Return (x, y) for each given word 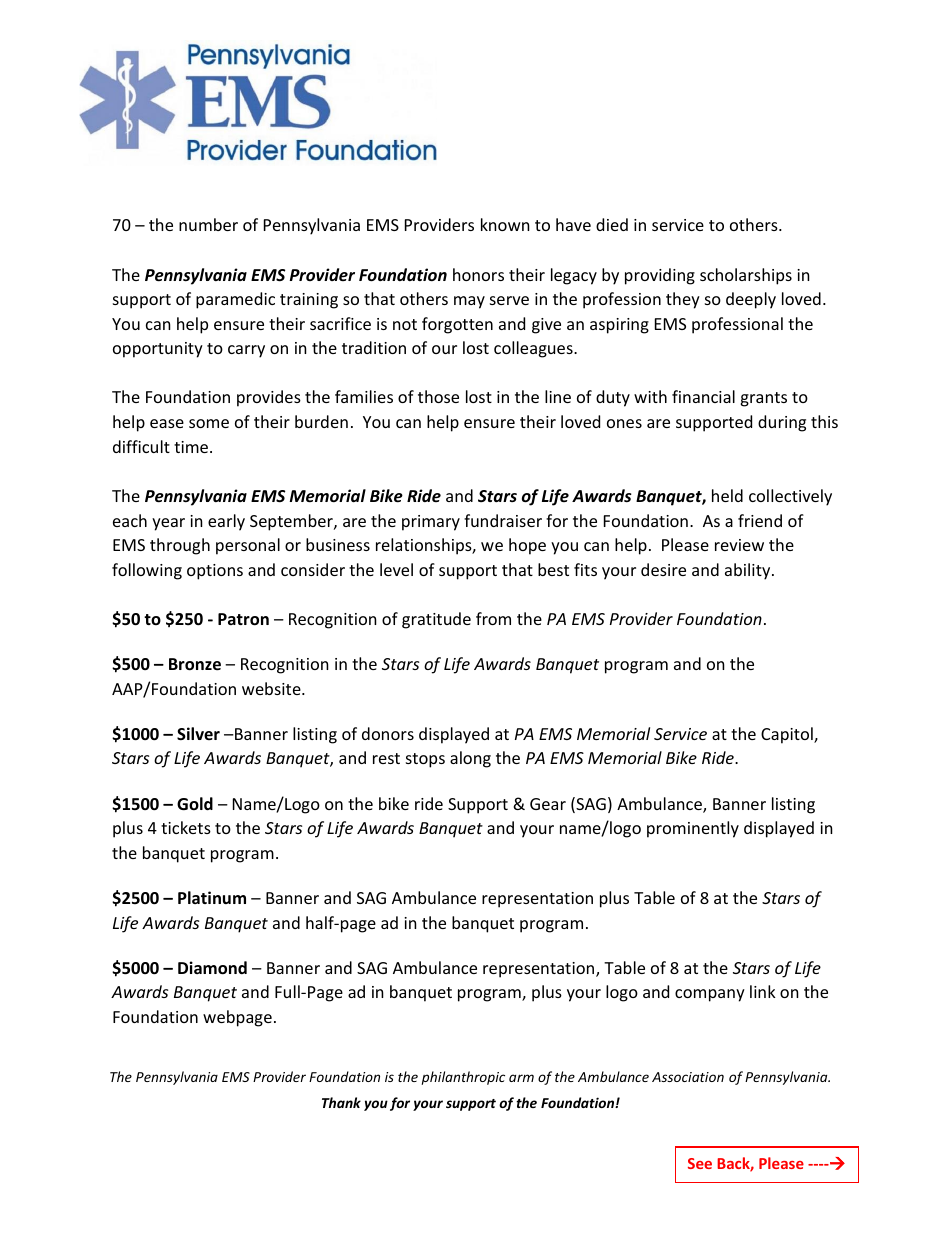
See (700, 1163)
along (470, 759)
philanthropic (463, 1078)
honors (478, 274)
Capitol (788, 735)
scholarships (746, 276)
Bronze (195, 664)
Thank (341, 1102)
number (208, 224)
